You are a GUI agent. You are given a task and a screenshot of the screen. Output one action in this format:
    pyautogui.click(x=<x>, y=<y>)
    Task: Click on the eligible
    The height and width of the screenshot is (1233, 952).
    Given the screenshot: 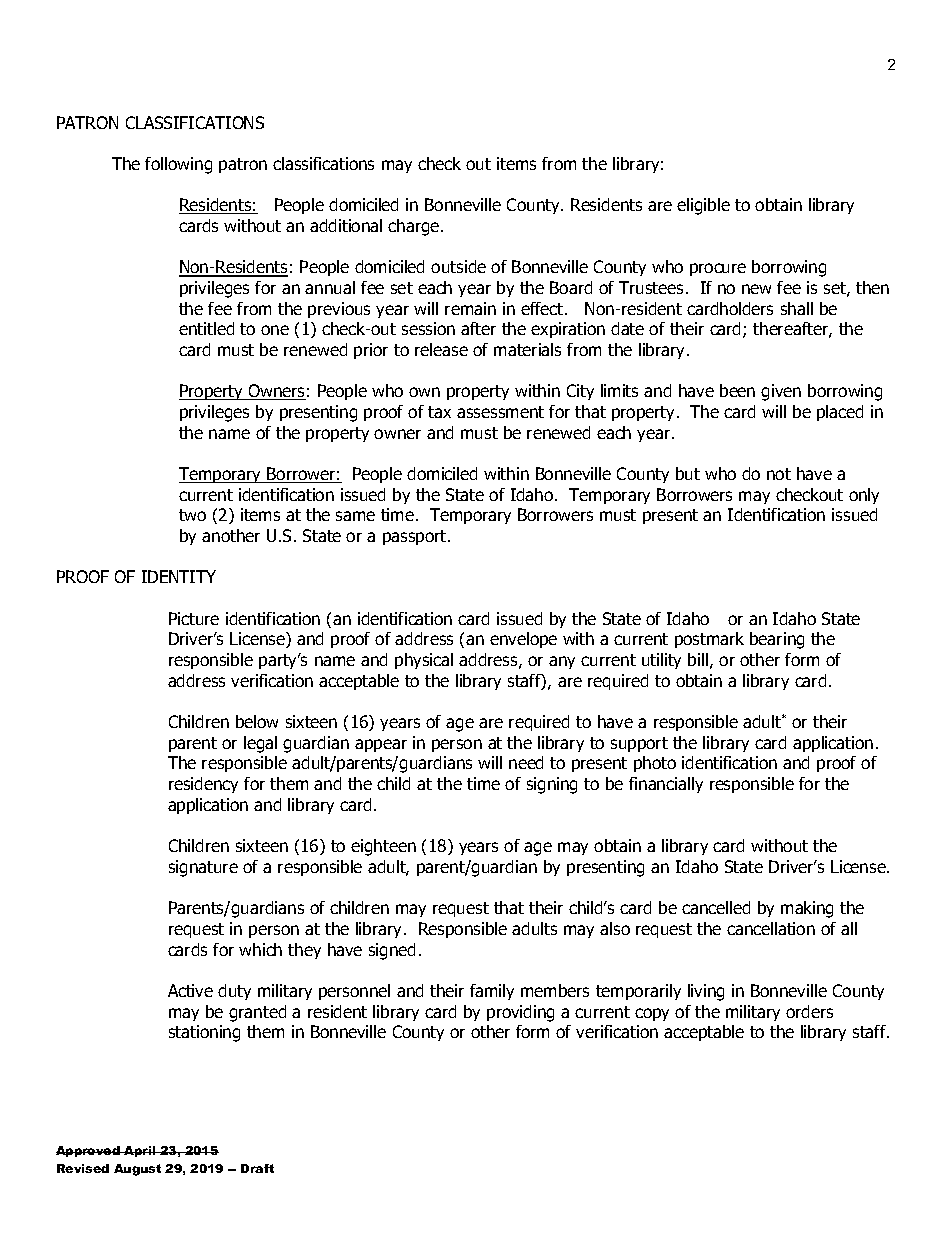 What is the action you would take?
    pyautogui.click(x=703, y=206)
